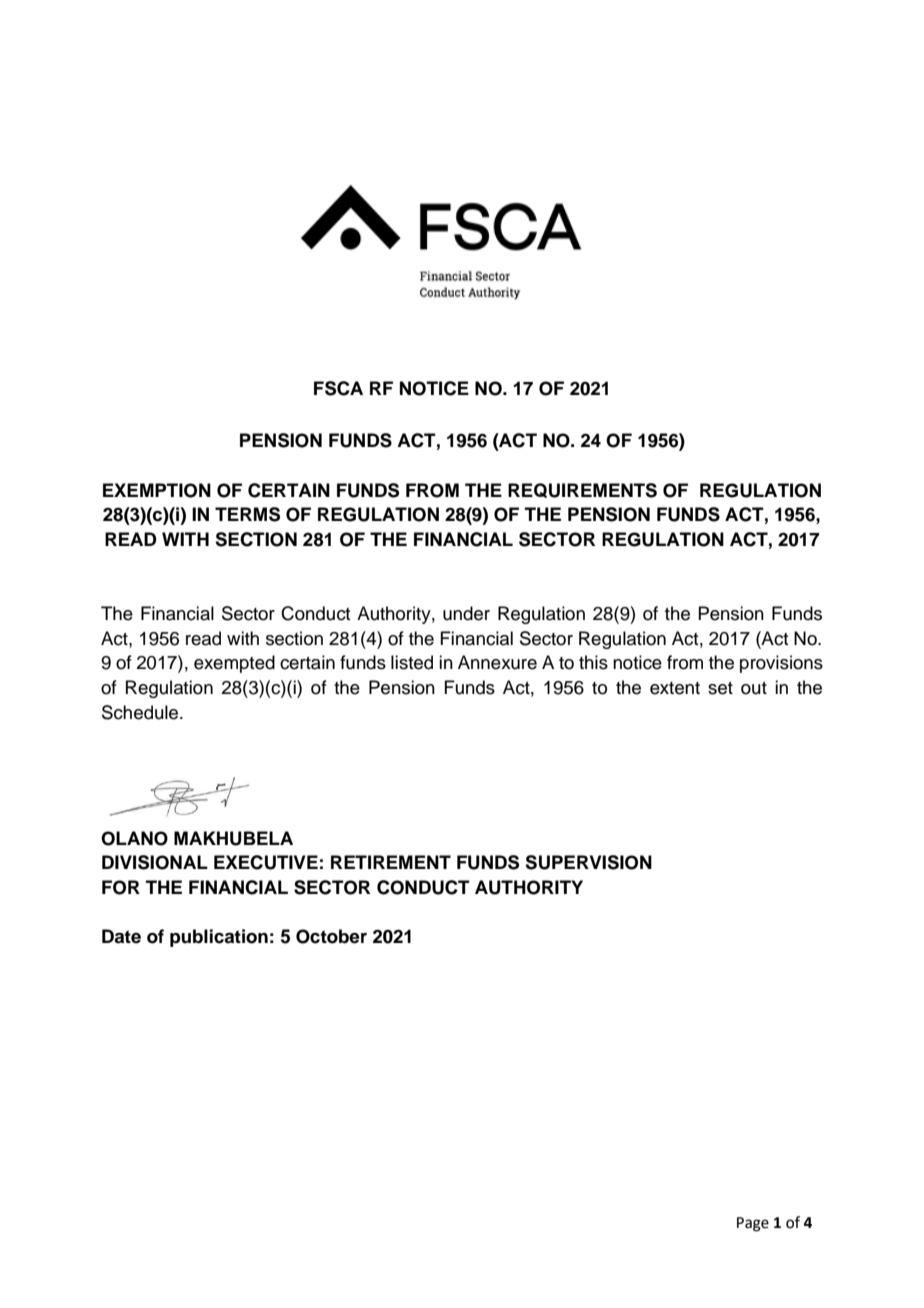 The width and height of the page is (924, 1308). I want to click on set, so click(720, 688).
